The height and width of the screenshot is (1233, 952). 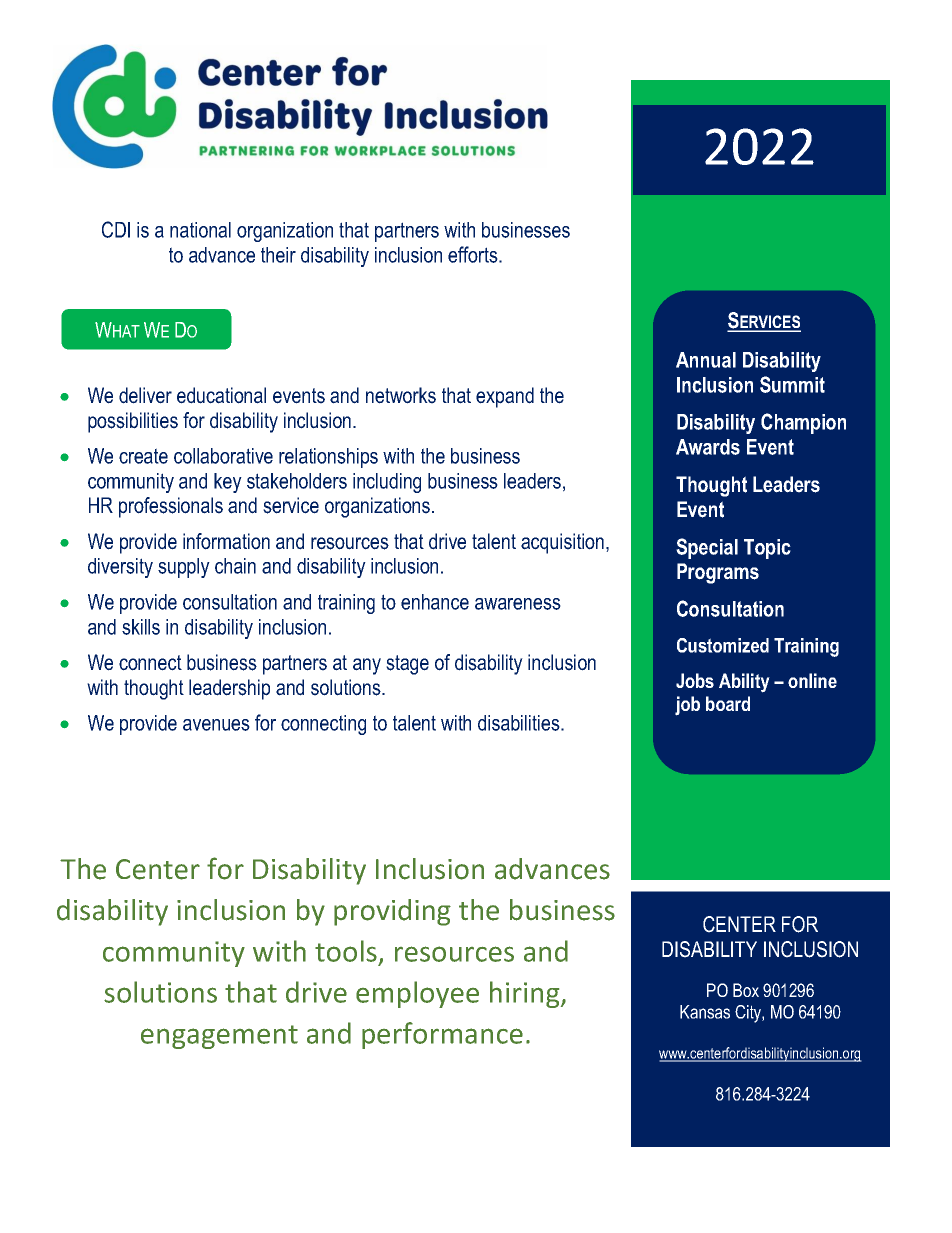 I want to click on efforts, so click(x=474, y=254).
